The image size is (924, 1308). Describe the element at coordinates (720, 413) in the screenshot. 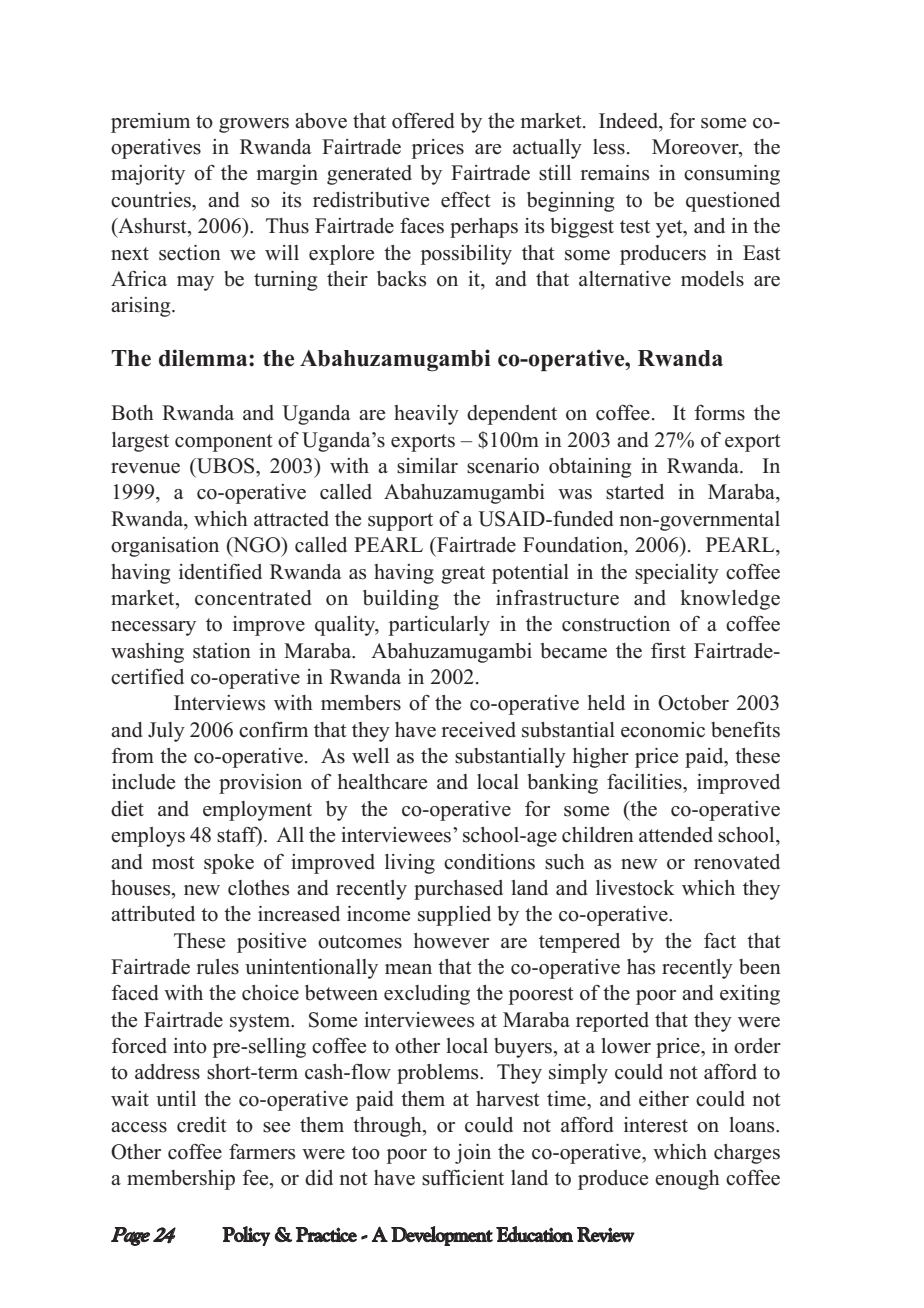

I see `forms` at that location.
